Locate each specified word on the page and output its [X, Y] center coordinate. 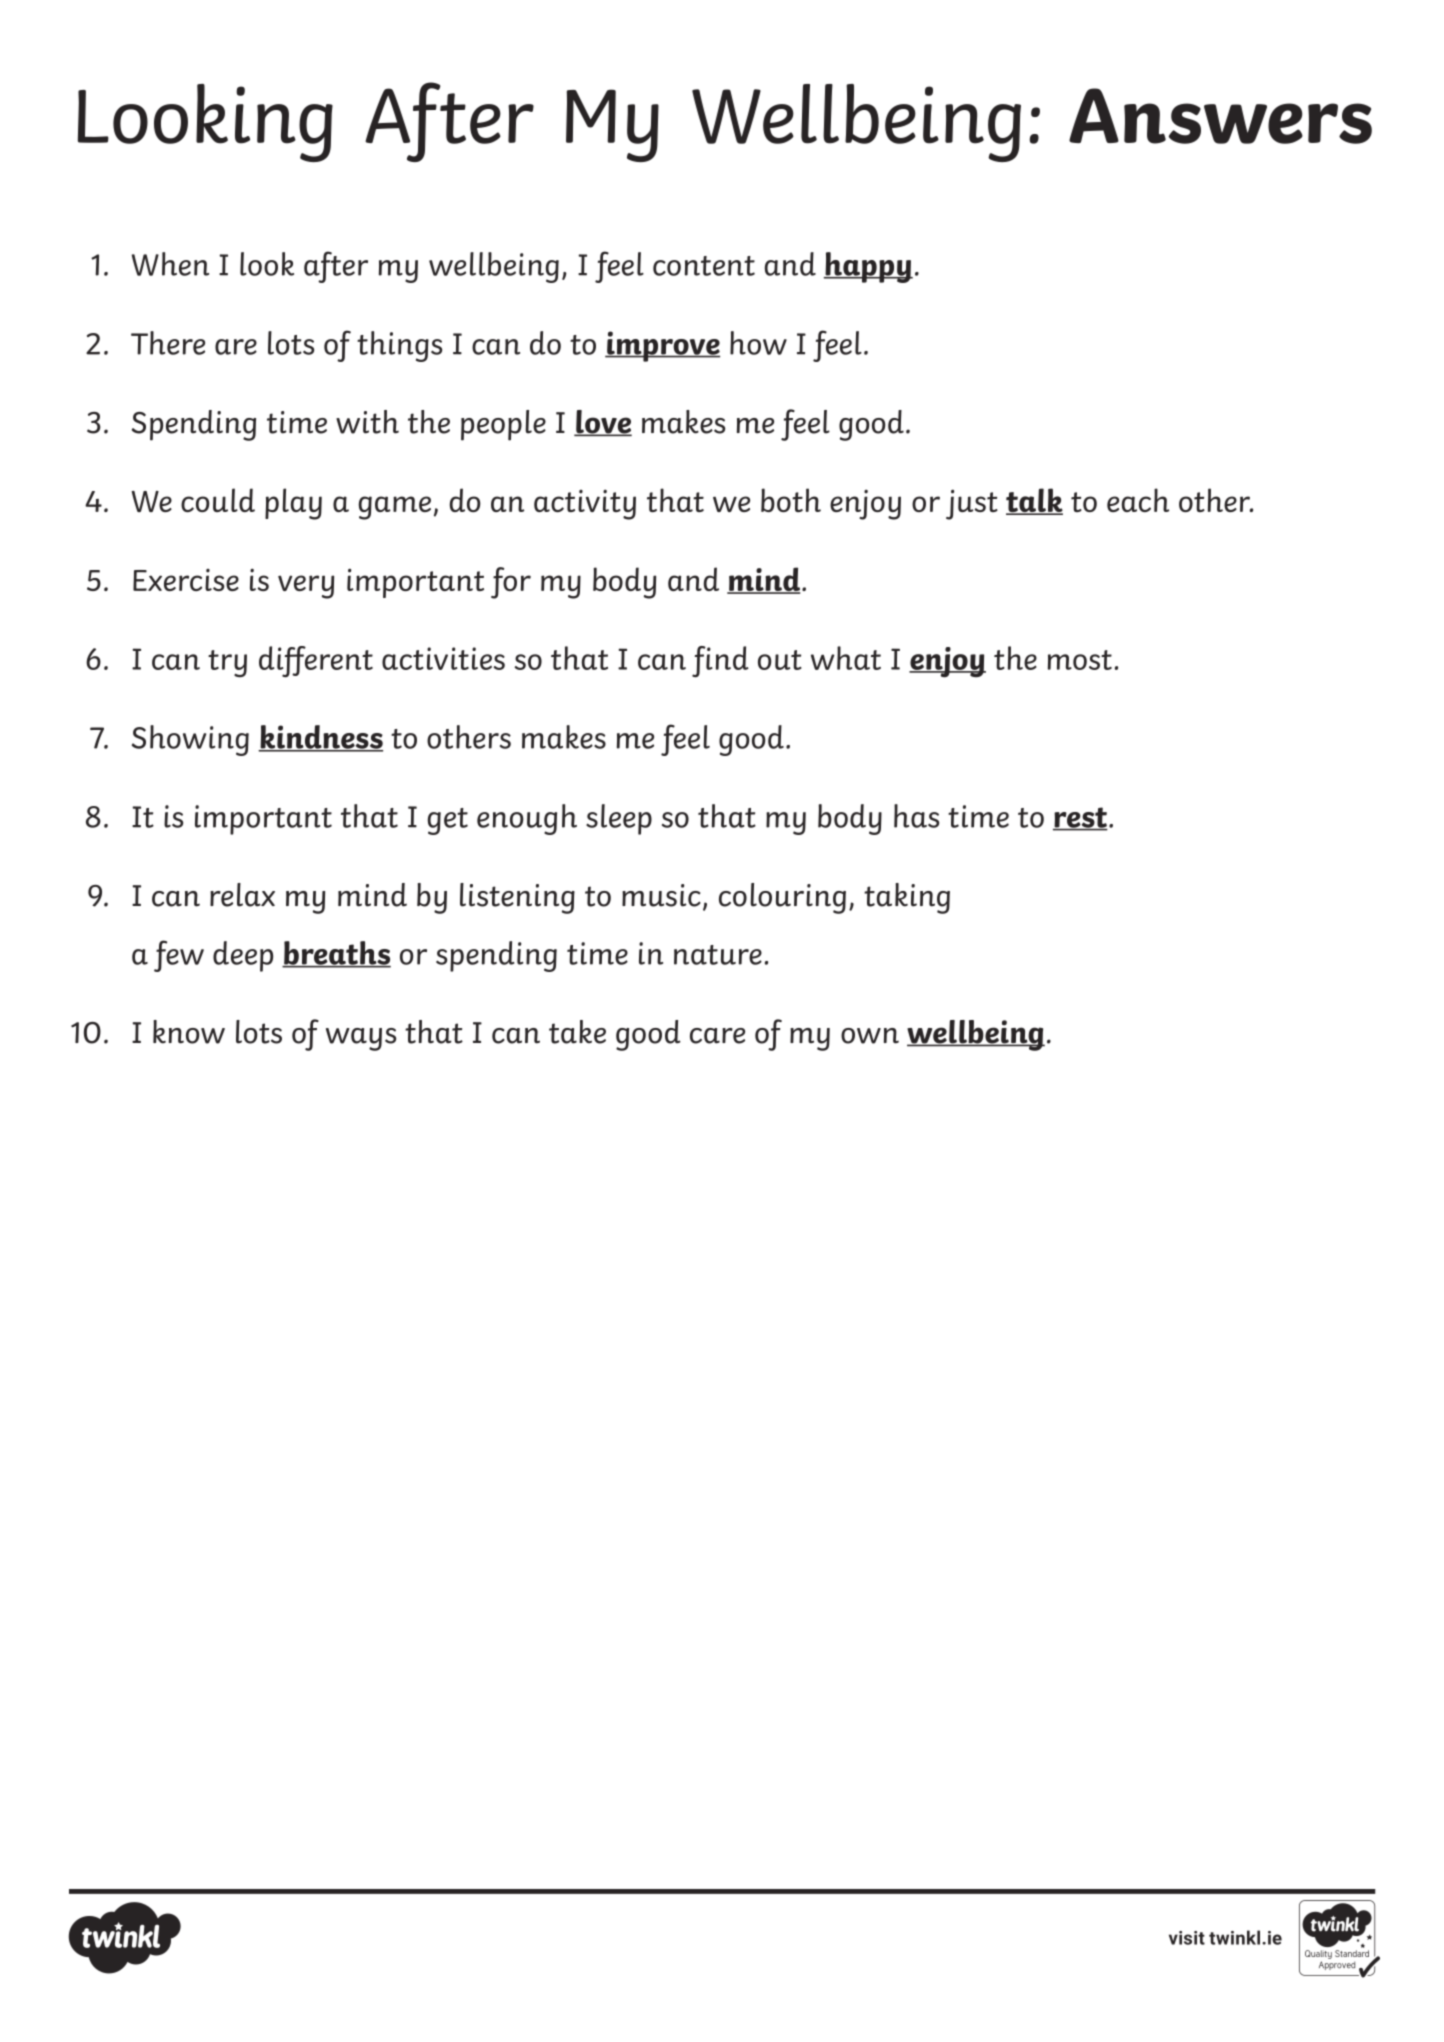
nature [718, 955]
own [870, 1036]
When [170, 264]
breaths [336, 954]
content [704, 266]
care [717, 1036]
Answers [1220, 116]
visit [1187, 1938]
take [577, 1032]
